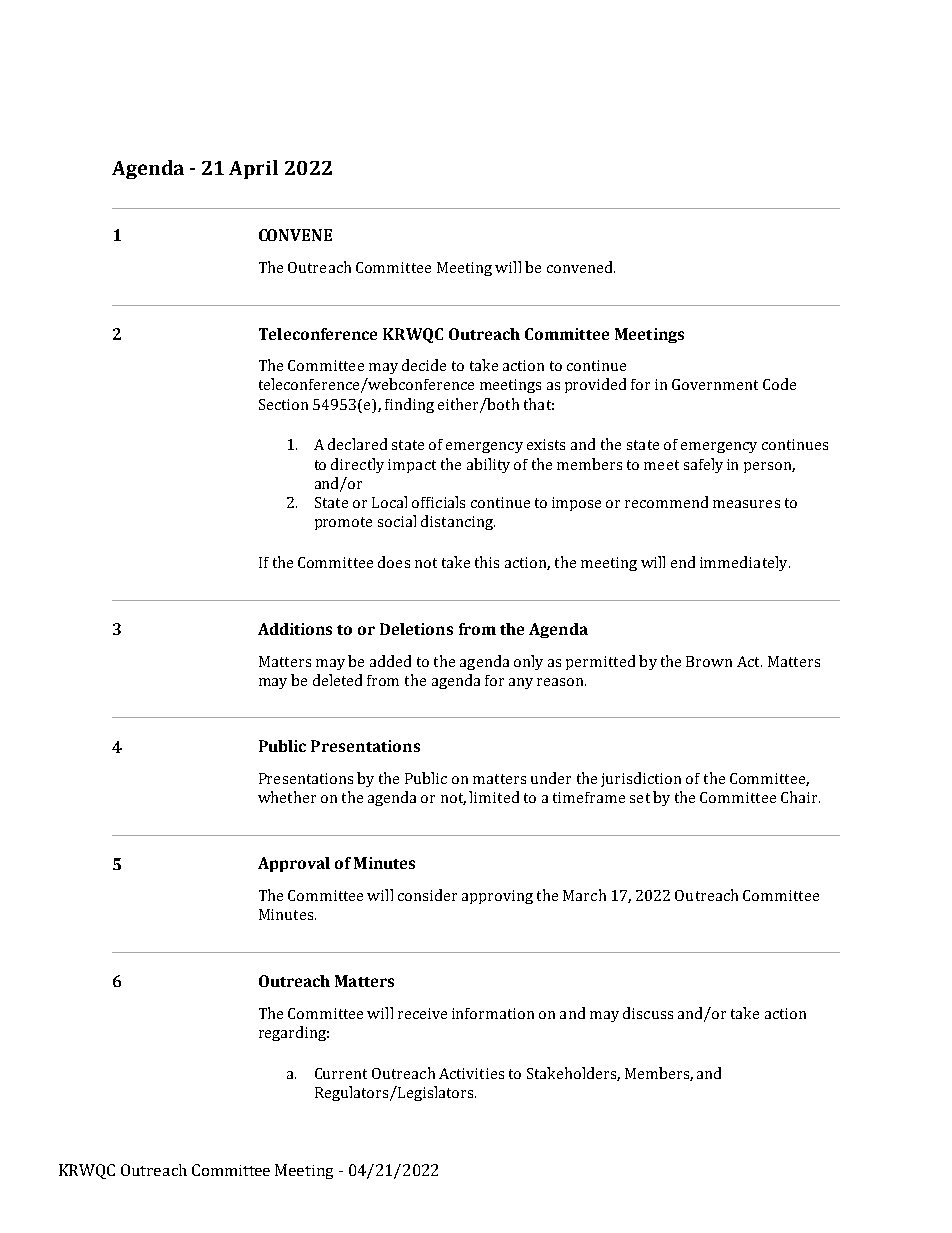 This document has width=952, height=1233. What do you see at coordinates (715, 384) in the document?
I see `Government` at bounding box center [715, 384].
